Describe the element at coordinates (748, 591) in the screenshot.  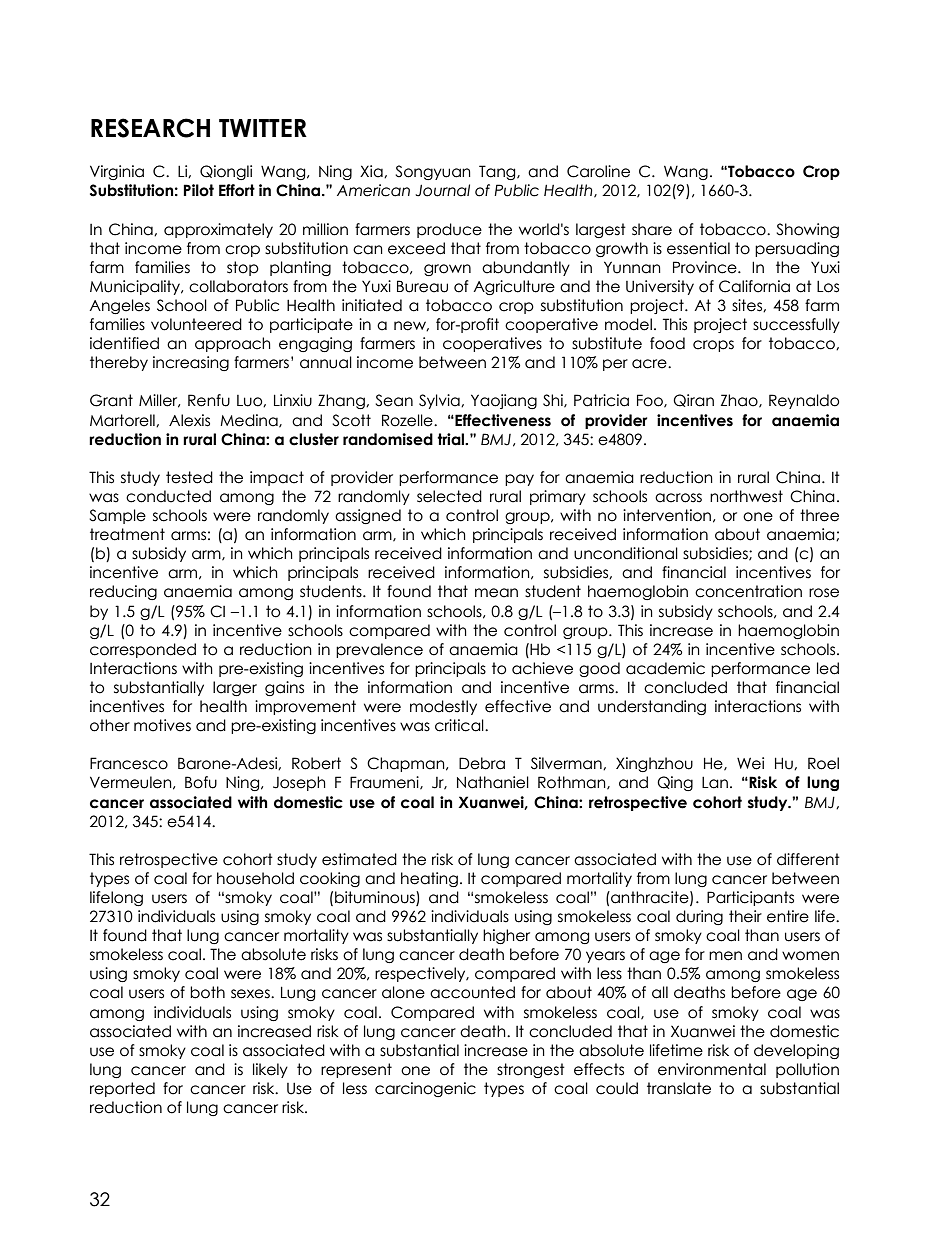
I see `concentration` at that location.
